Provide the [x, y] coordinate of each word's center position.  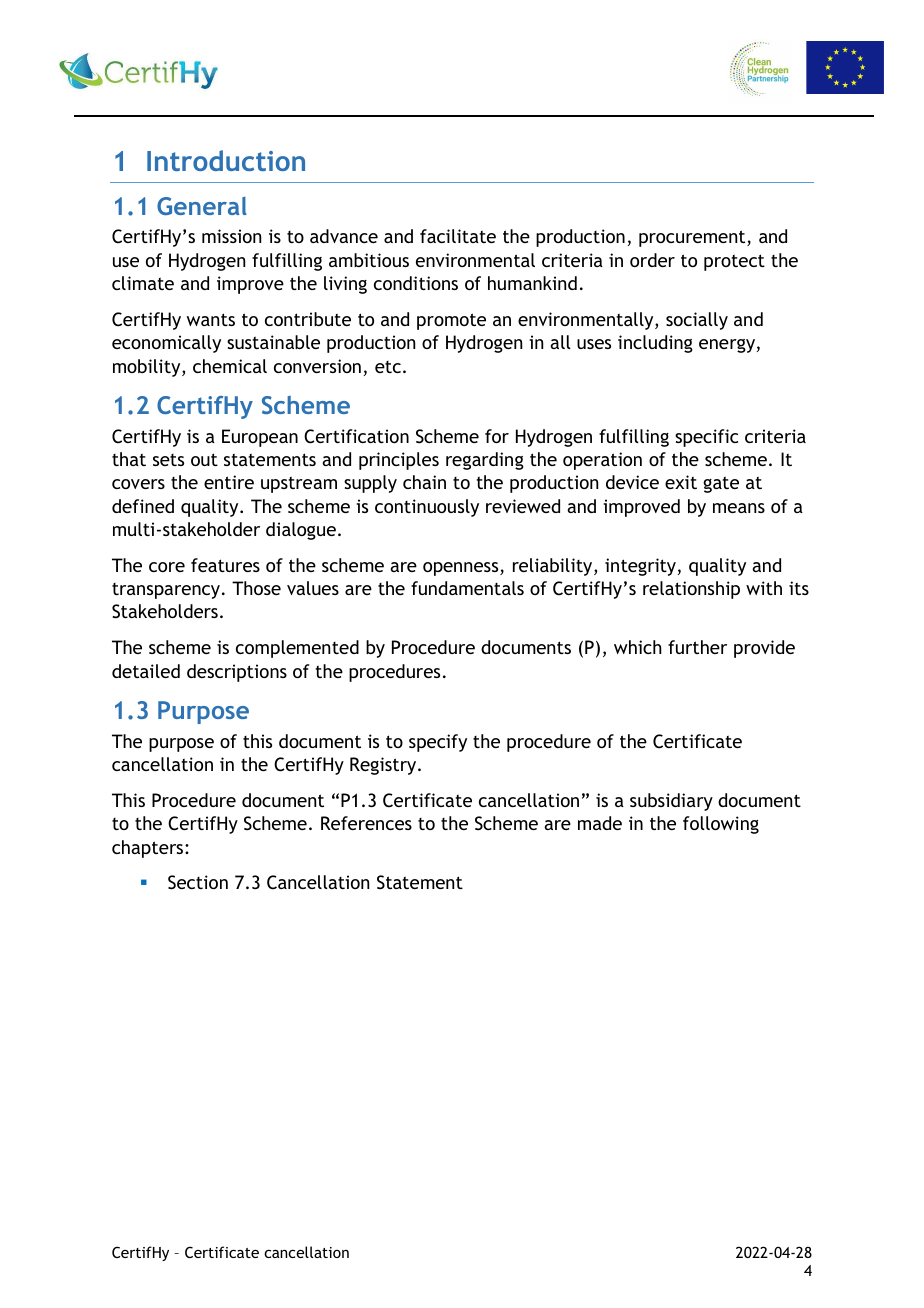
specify [438, 743]
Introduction [226, 160]
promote [451, 321]
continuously [427, 508]
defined [143, 506]
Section [198, 882]
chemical [230, 366]
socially [697, 321]
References [366, 823]
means [739, 508]
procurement [693, 238]
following [721, 825]
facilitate [458, 236]
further [697, 647]
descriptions [237, 673]
